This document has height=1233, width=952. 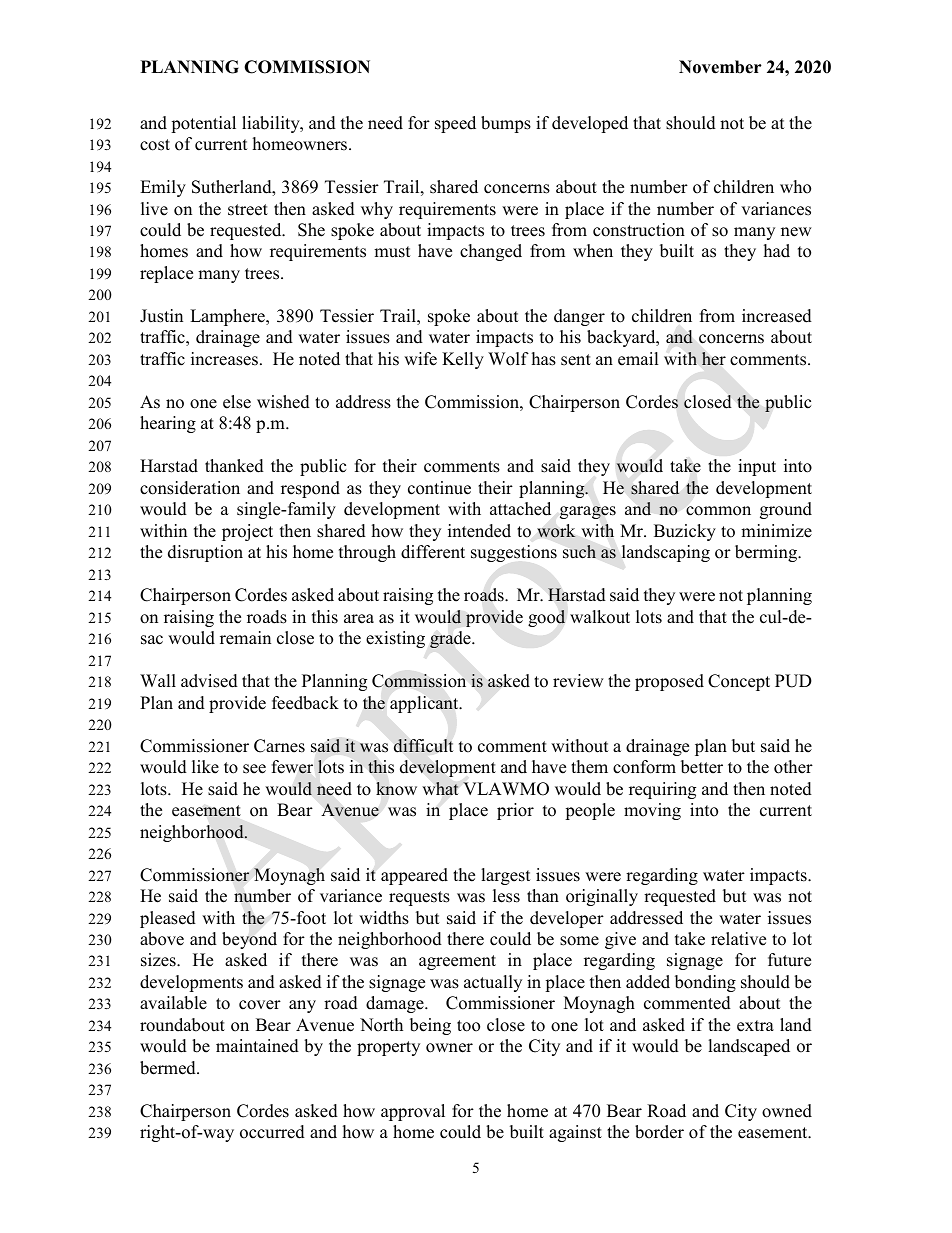 I want to click on else, so click(x=237, y=402).
